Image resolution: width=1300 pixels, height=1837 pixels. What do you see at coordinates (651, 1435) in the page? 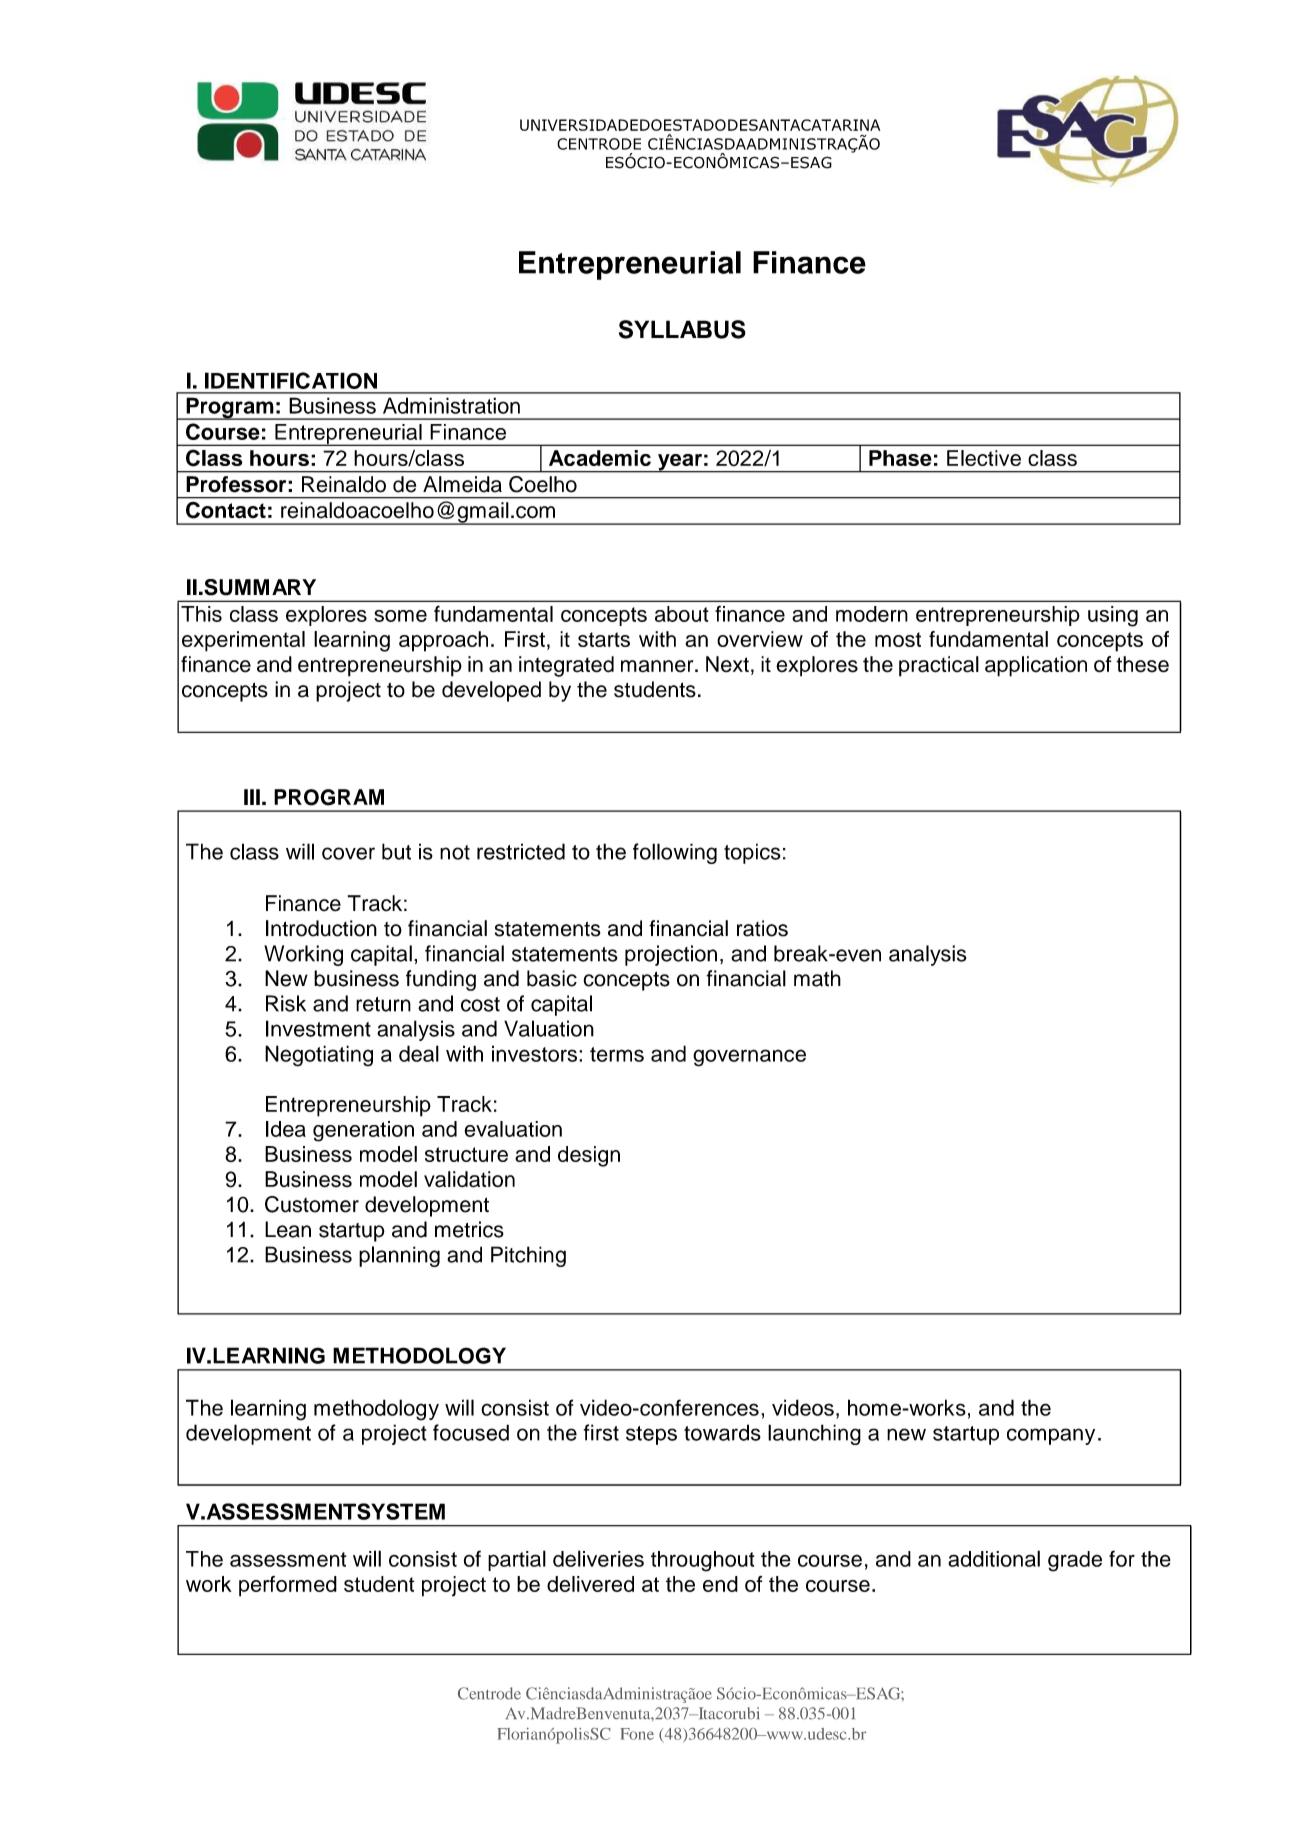
I see `steps` at bounding box center [651, 1435].
